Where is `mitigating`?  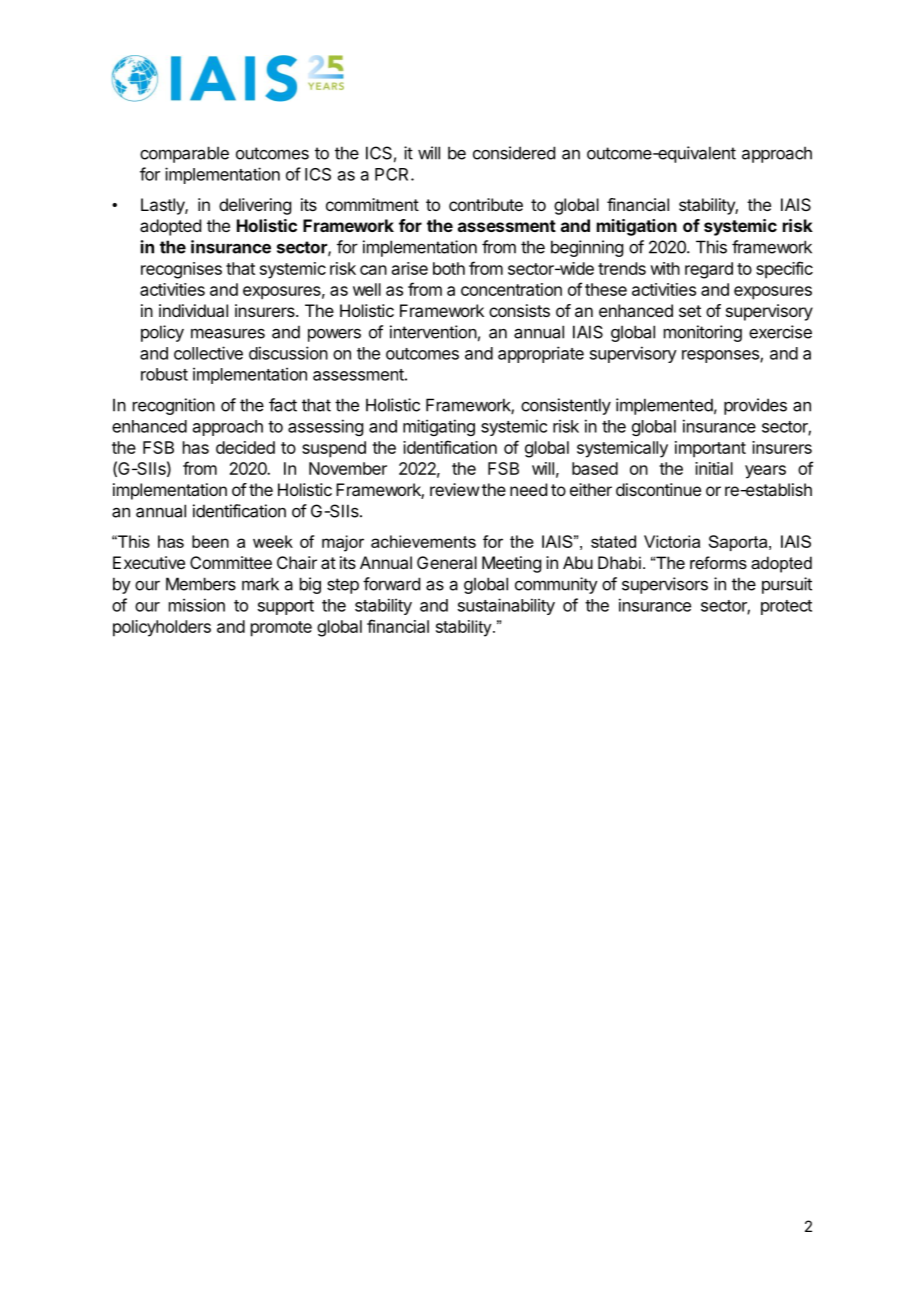 mitigating is located at coordinates (439, 427).
